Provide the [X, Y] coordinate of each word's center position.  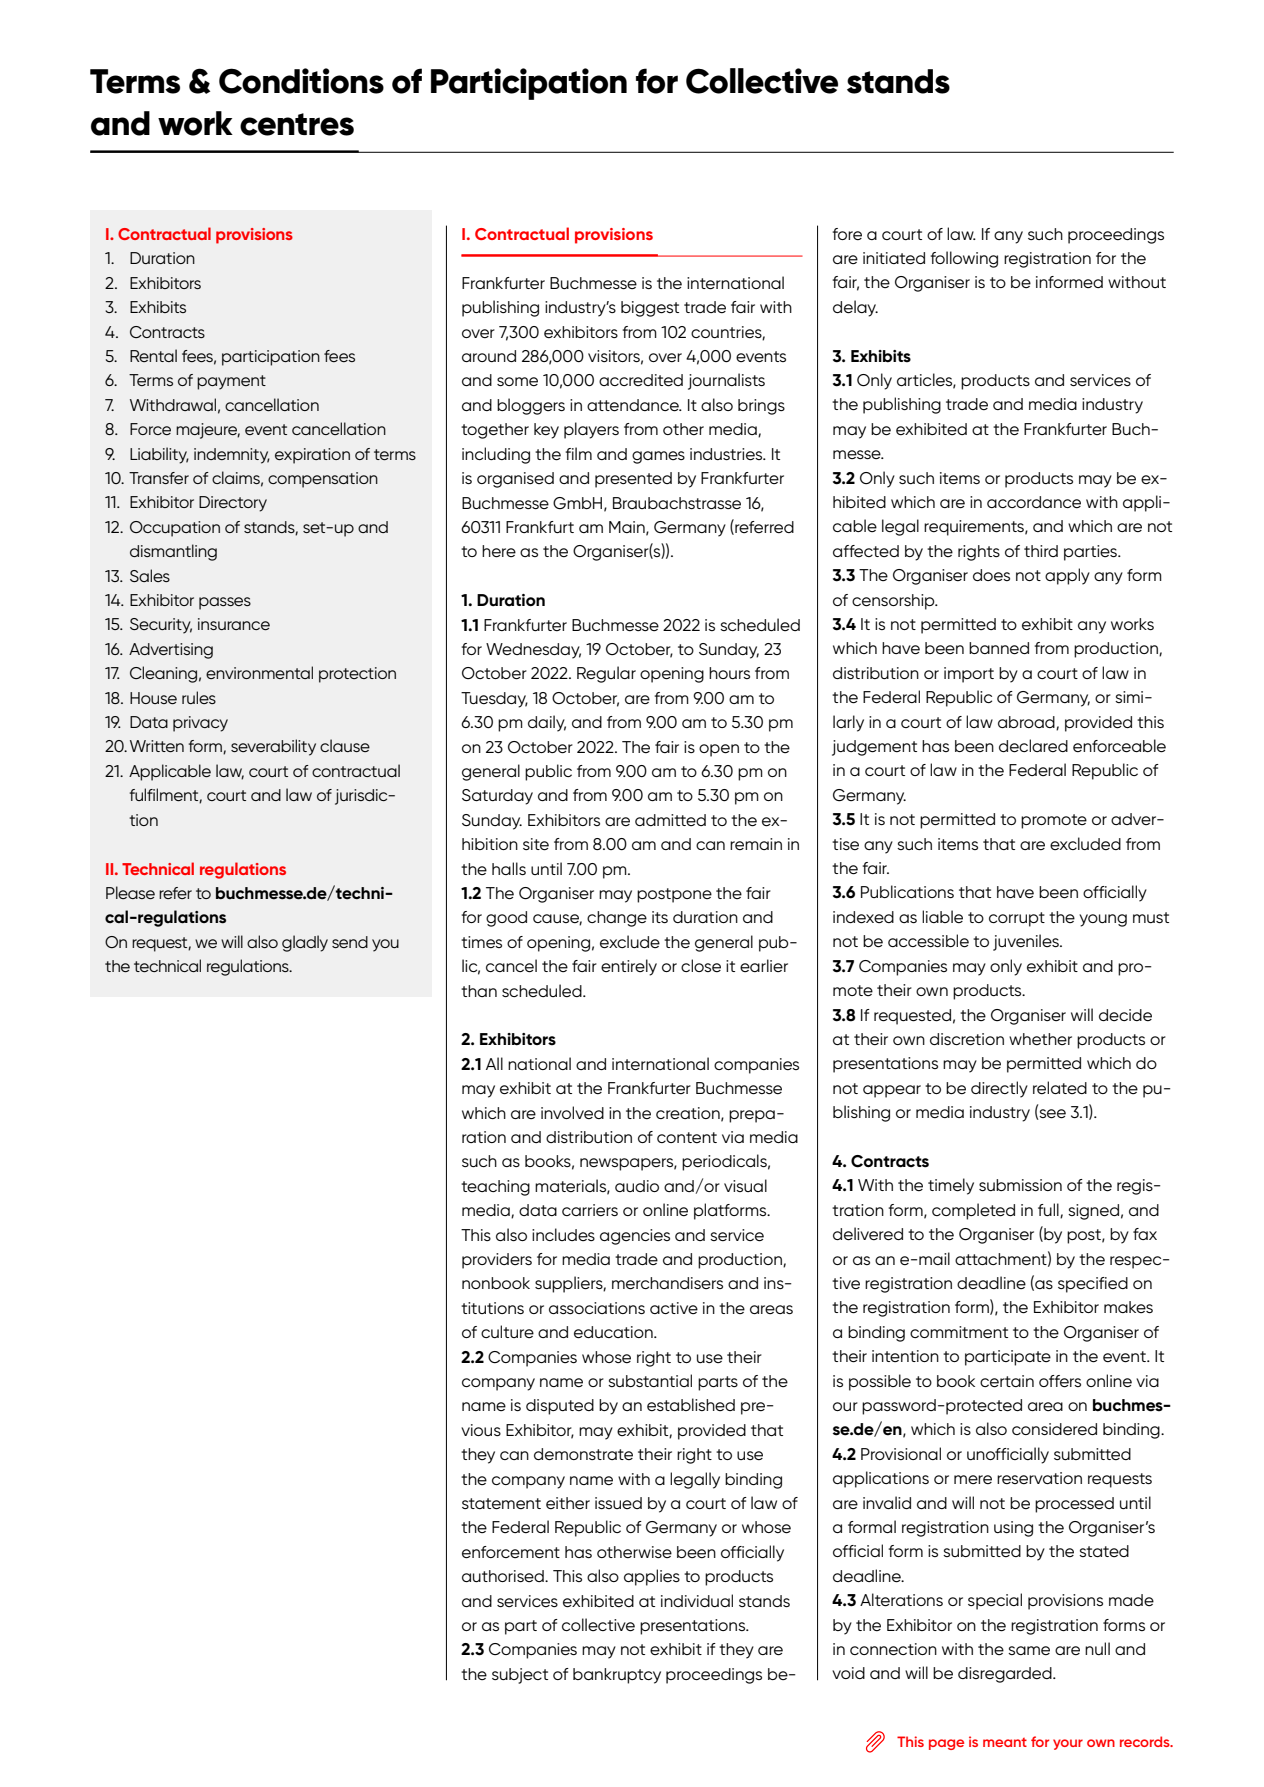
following [964, 259]
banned [999, 648]
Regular [606, 674]
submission [1020, 1185]
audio [637, 1186]
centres [297, 124]
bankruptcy [617, 1676]
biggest [650, 309]
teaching [495, 1188]
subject [520, 1676]
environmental [259, 672]
